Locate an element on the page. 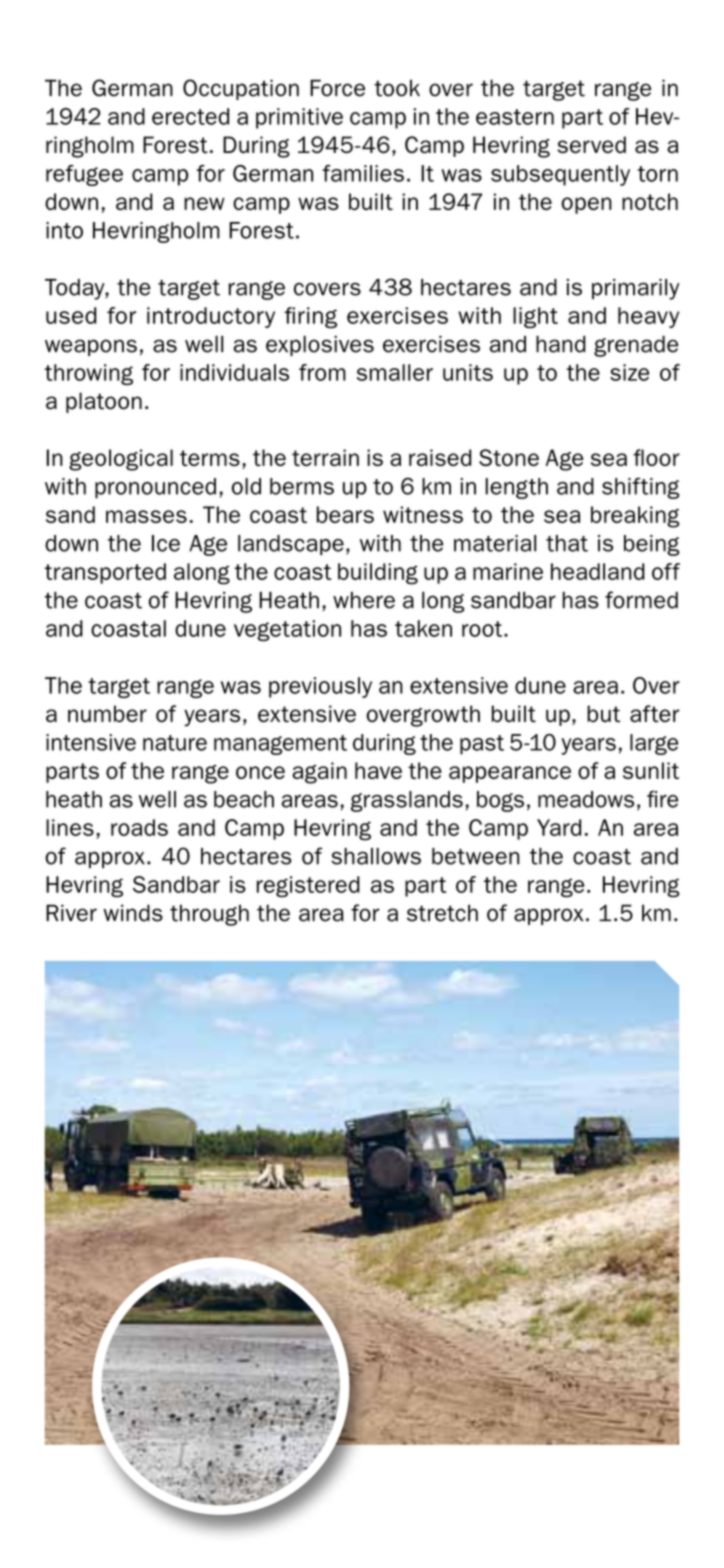  Force is located at coordinates (337, 88).
